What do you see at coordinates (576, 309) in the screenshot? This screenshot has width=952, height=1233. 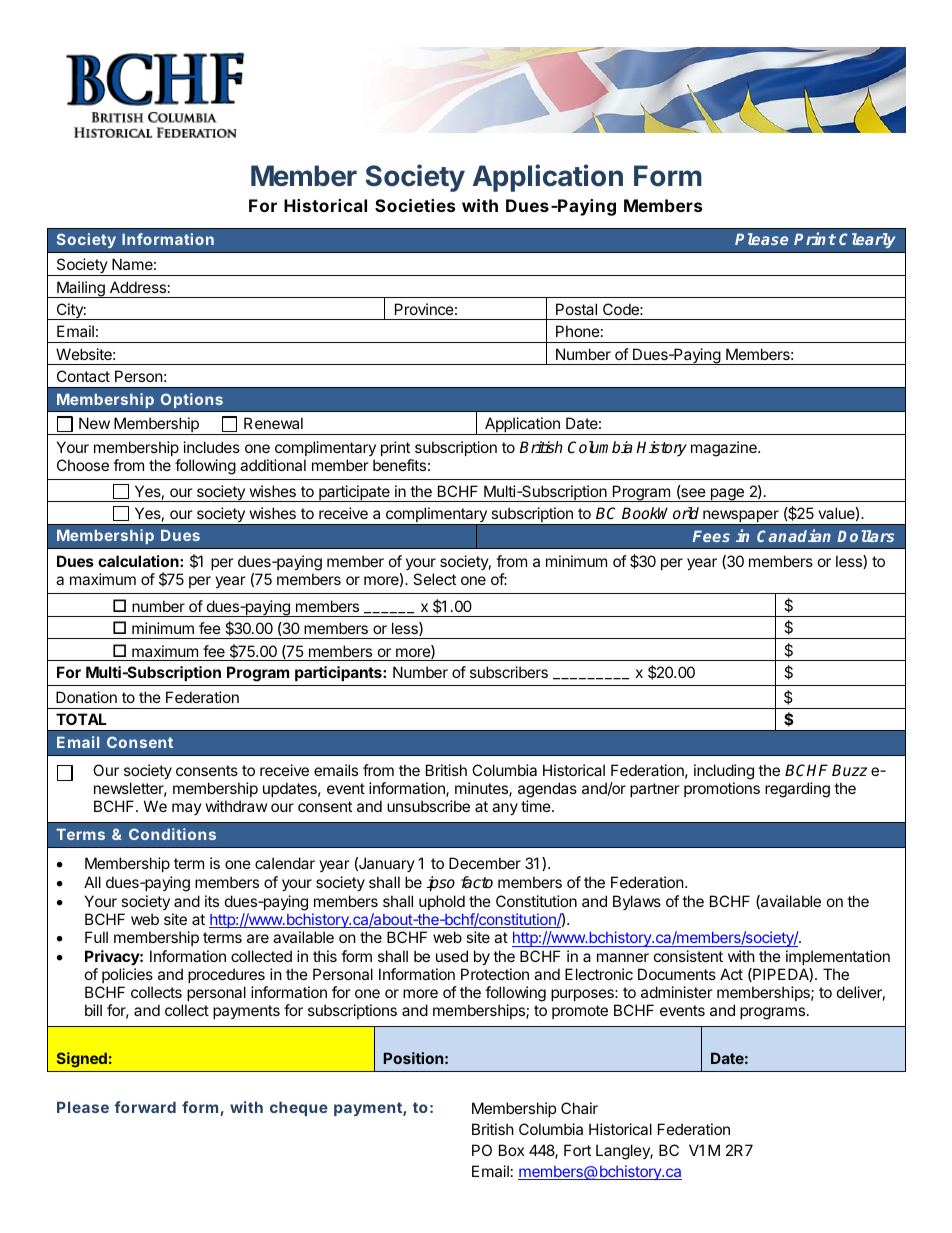 I see `Postal` at bounding box center [576, 309].
